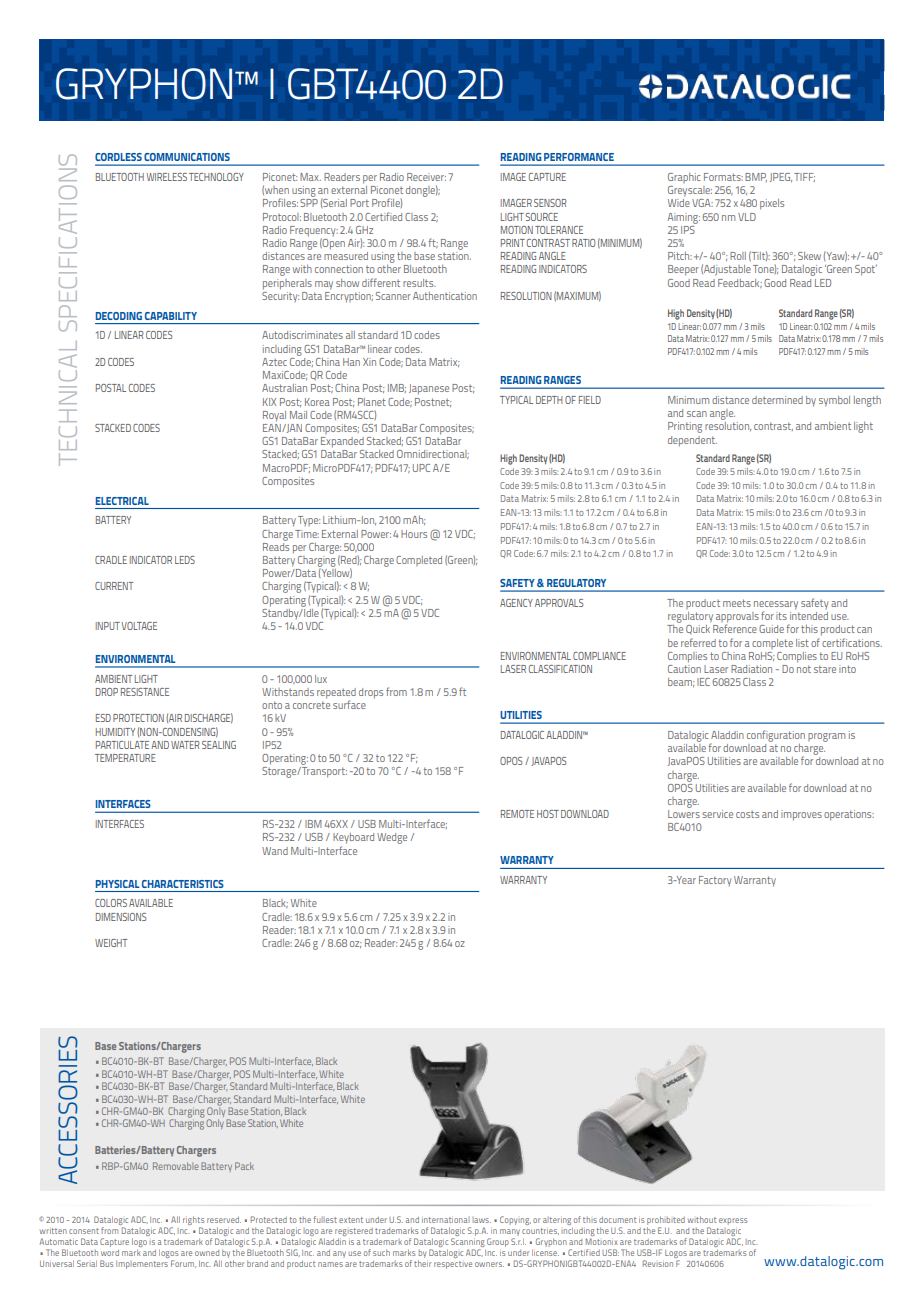 The height and width of the image is (1308, 924). Describe the element at coordinates (167, 177) in the image. I see `WIRELESS` at that location.
